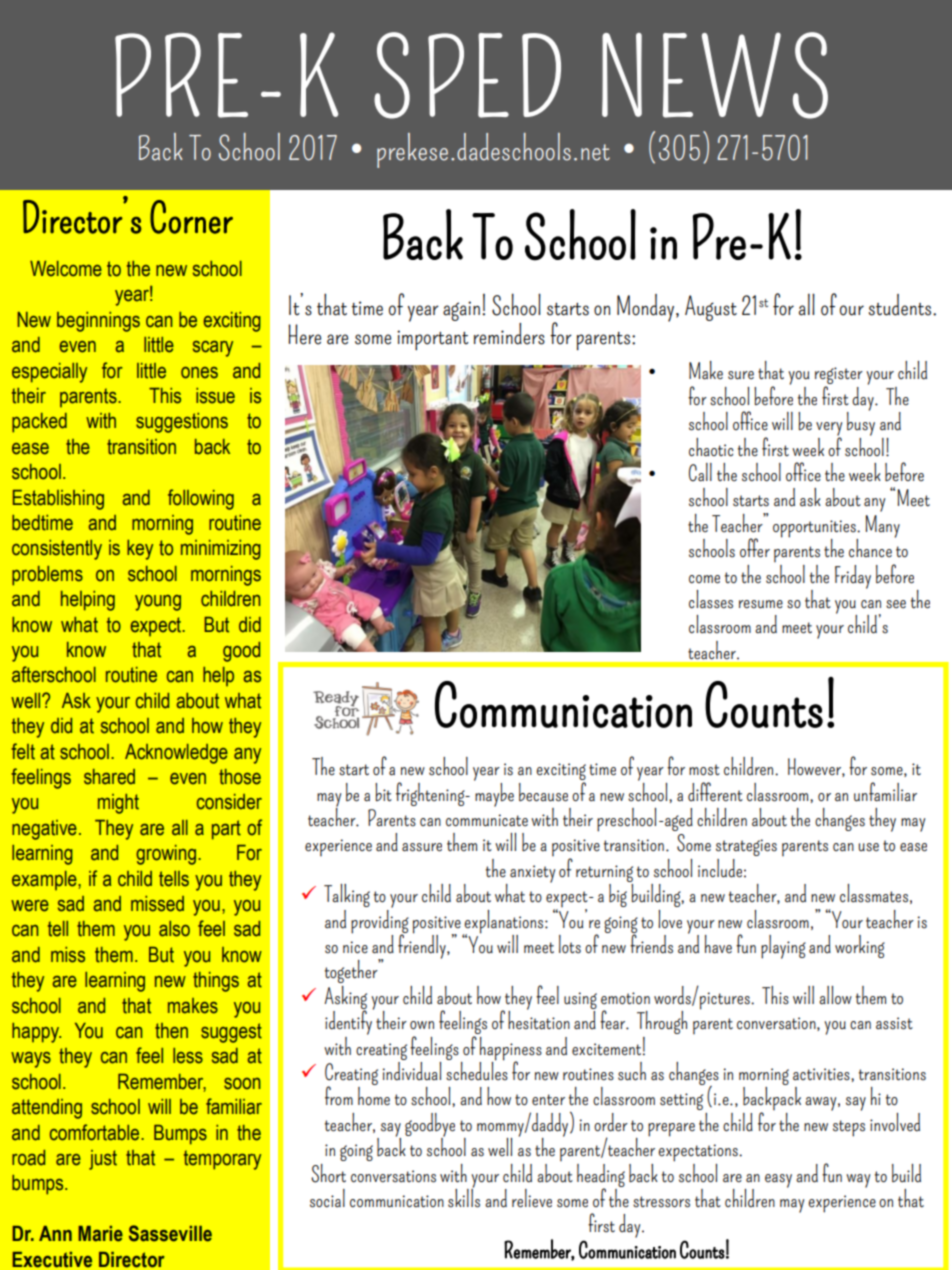 Image resolution: width=952 pixels, height=1270 pixels. I want to click on SPED, so click(467, 75).
